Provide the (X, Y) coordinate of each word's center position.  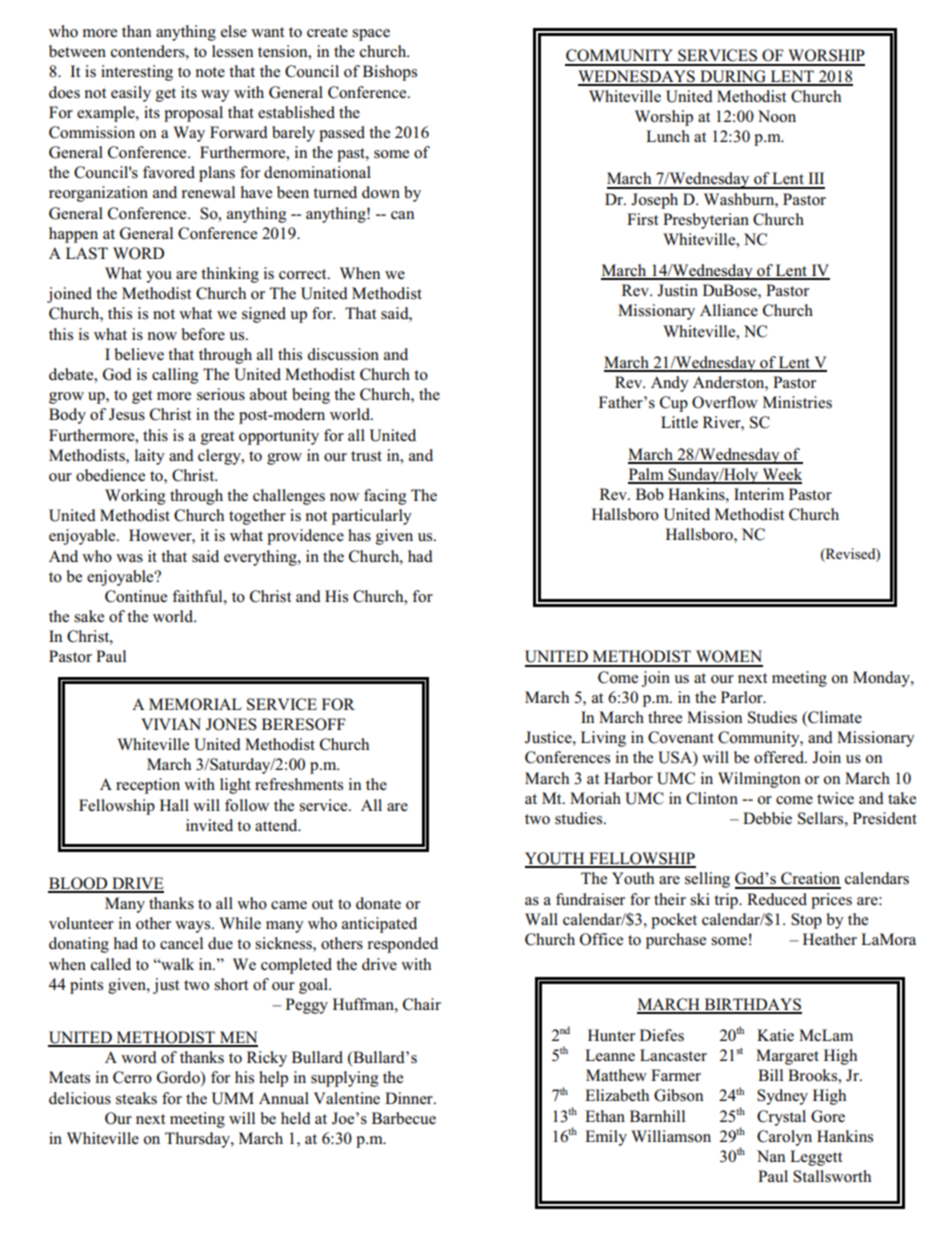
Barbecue (404, 1118)
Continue (136, 596)
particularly (372, 517)
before (203, 334)
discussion (343, 354)
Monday (882, 679)
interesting (137, 73)
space (371, 35)
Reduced (777, 899)
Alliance (729, 310)
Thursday (198, 1140)
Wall (541, 919)
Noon (777, 116)
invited (209, 825)
